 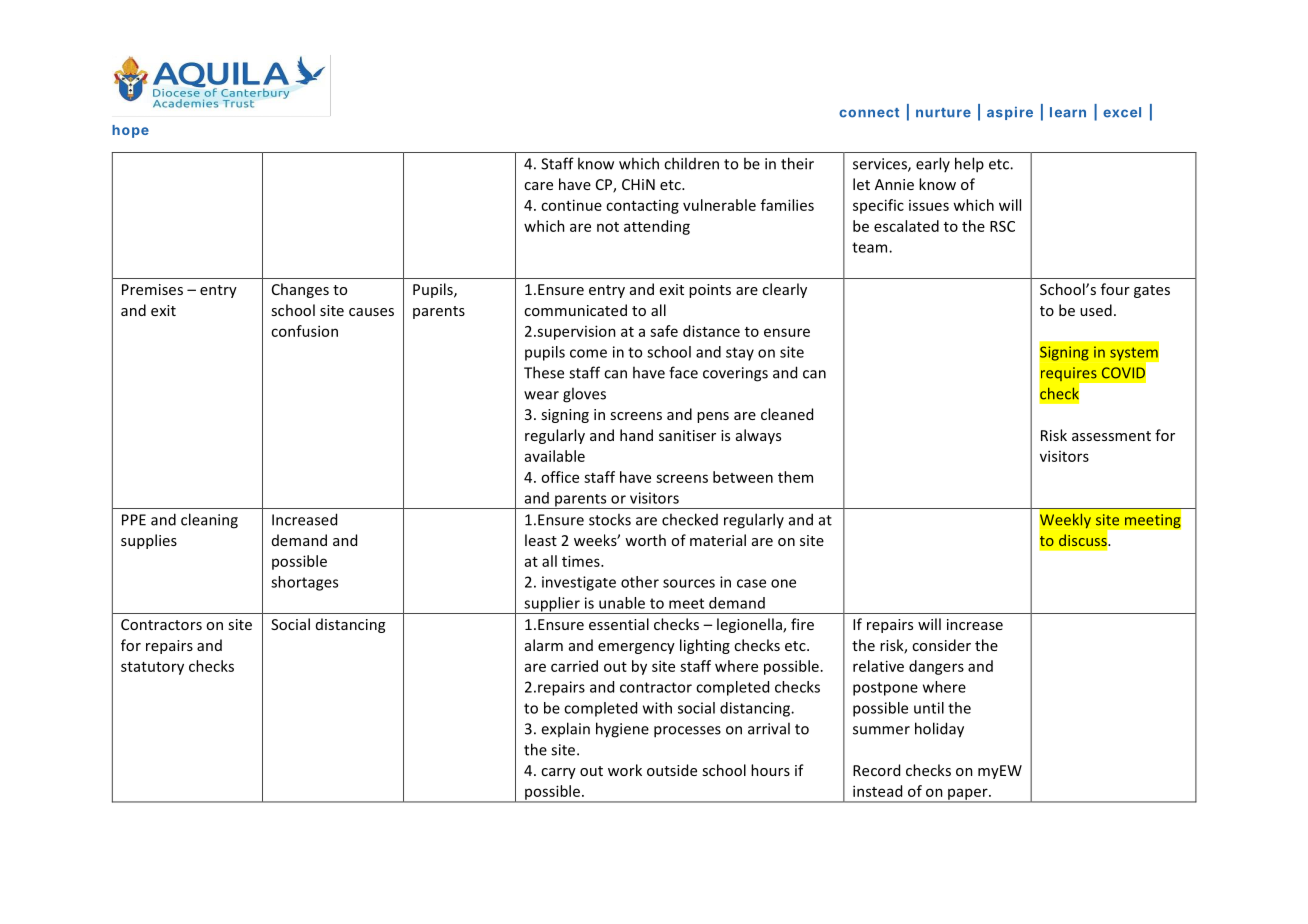 I want to click on carry, so click(x=558, y=773).
